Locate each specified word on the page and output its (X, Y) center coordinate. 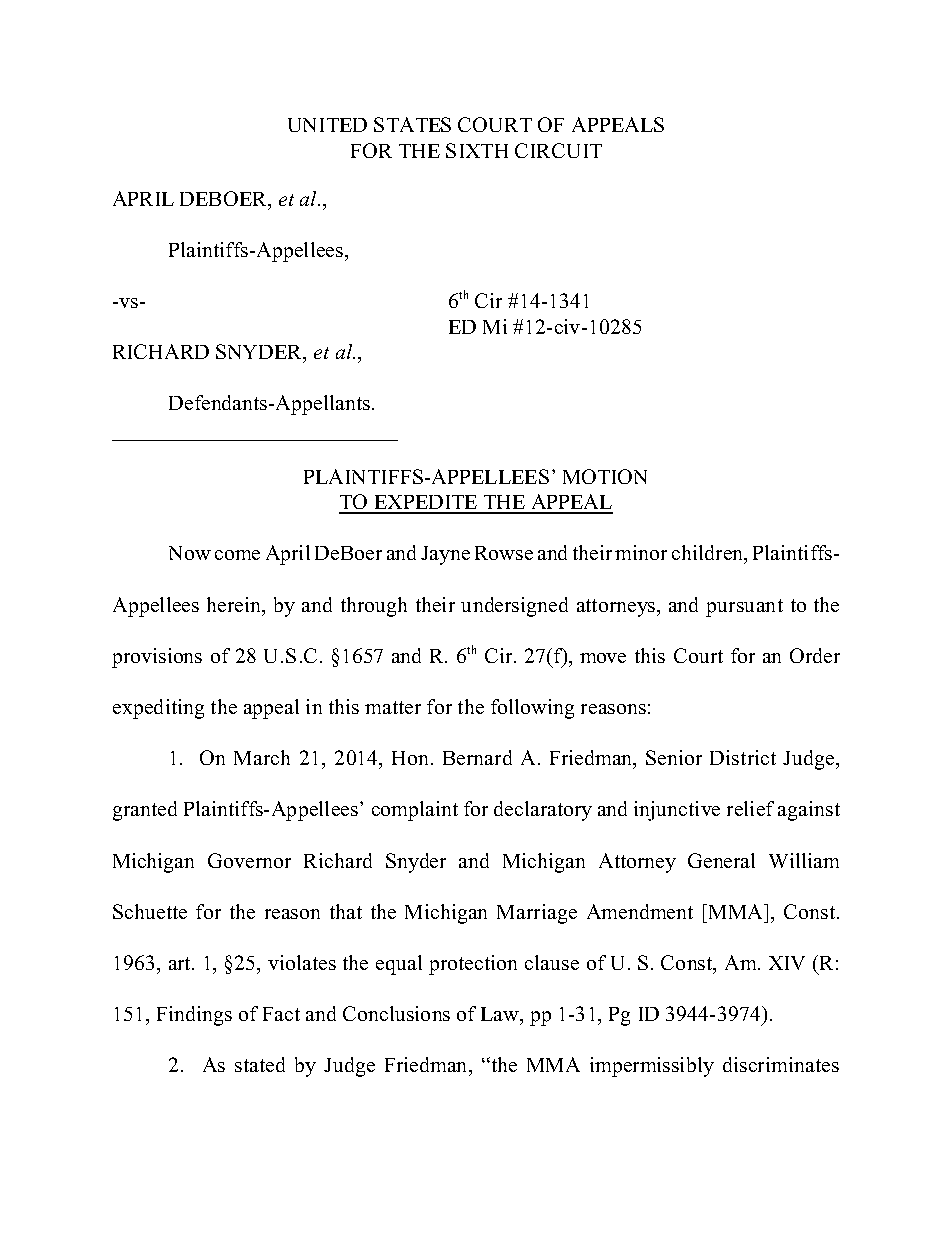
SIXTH (477, 150)
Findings (194, 1016)
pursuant (744, 608)
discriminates (781, 1064)
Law (501, 1014)
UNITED (327, 125)
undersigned (514, 607)
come (237, 555)
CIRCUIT (558, 150)
